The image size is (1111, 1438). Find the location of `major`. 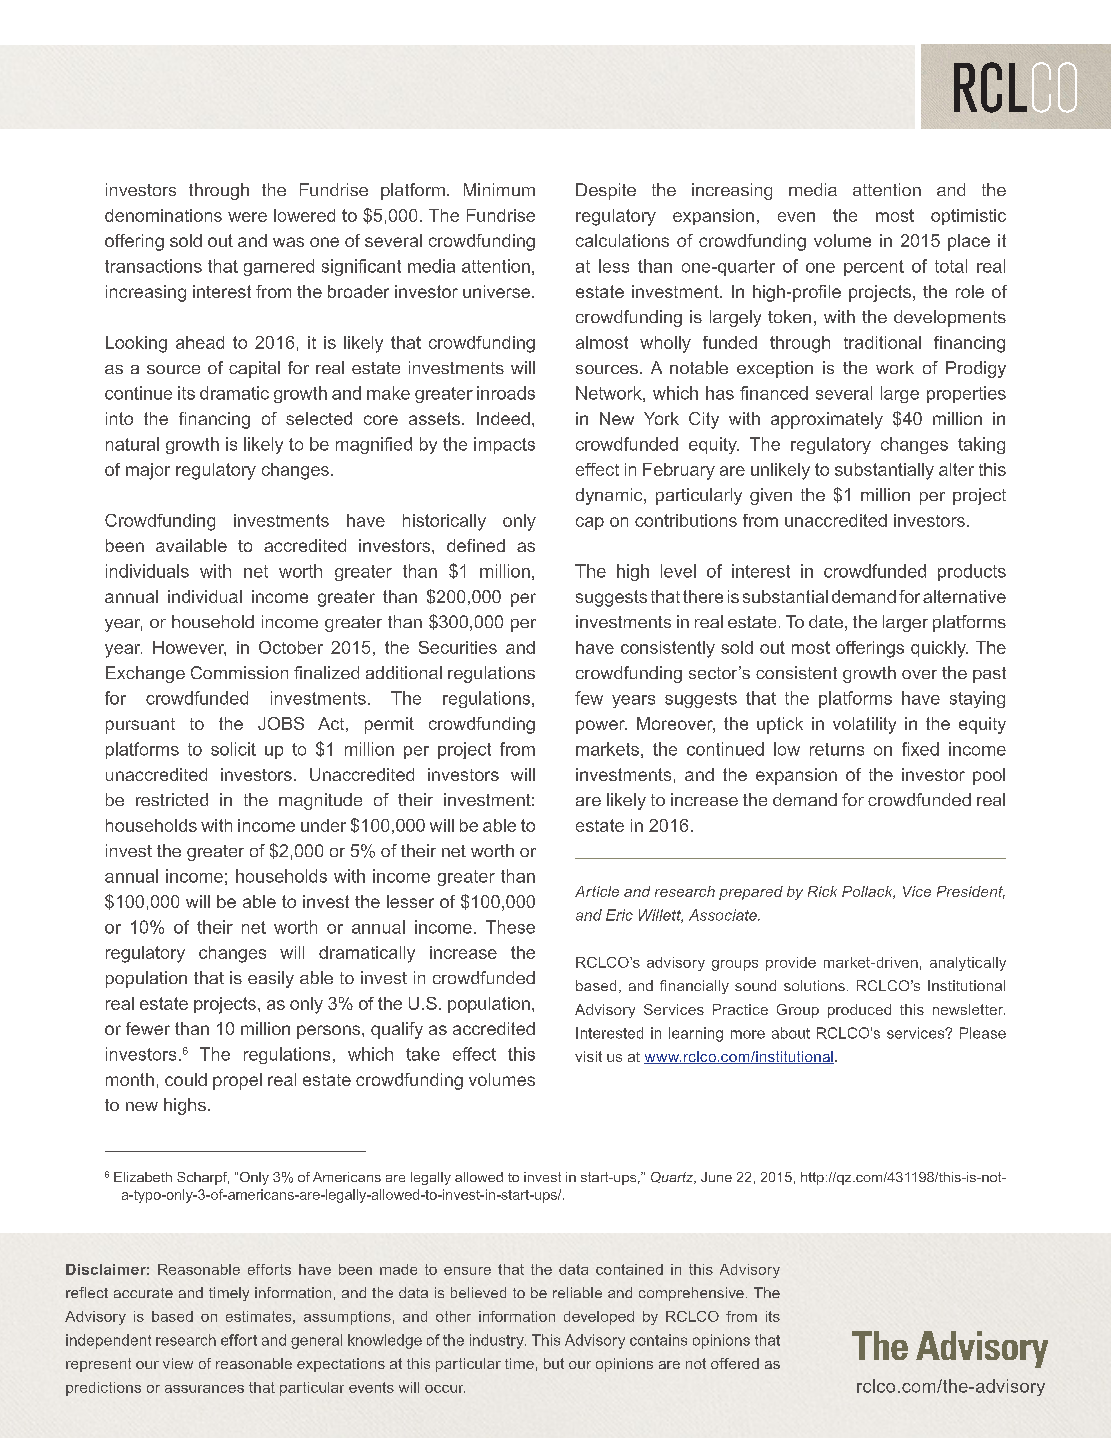

major is located at coordinates (148, 471).
